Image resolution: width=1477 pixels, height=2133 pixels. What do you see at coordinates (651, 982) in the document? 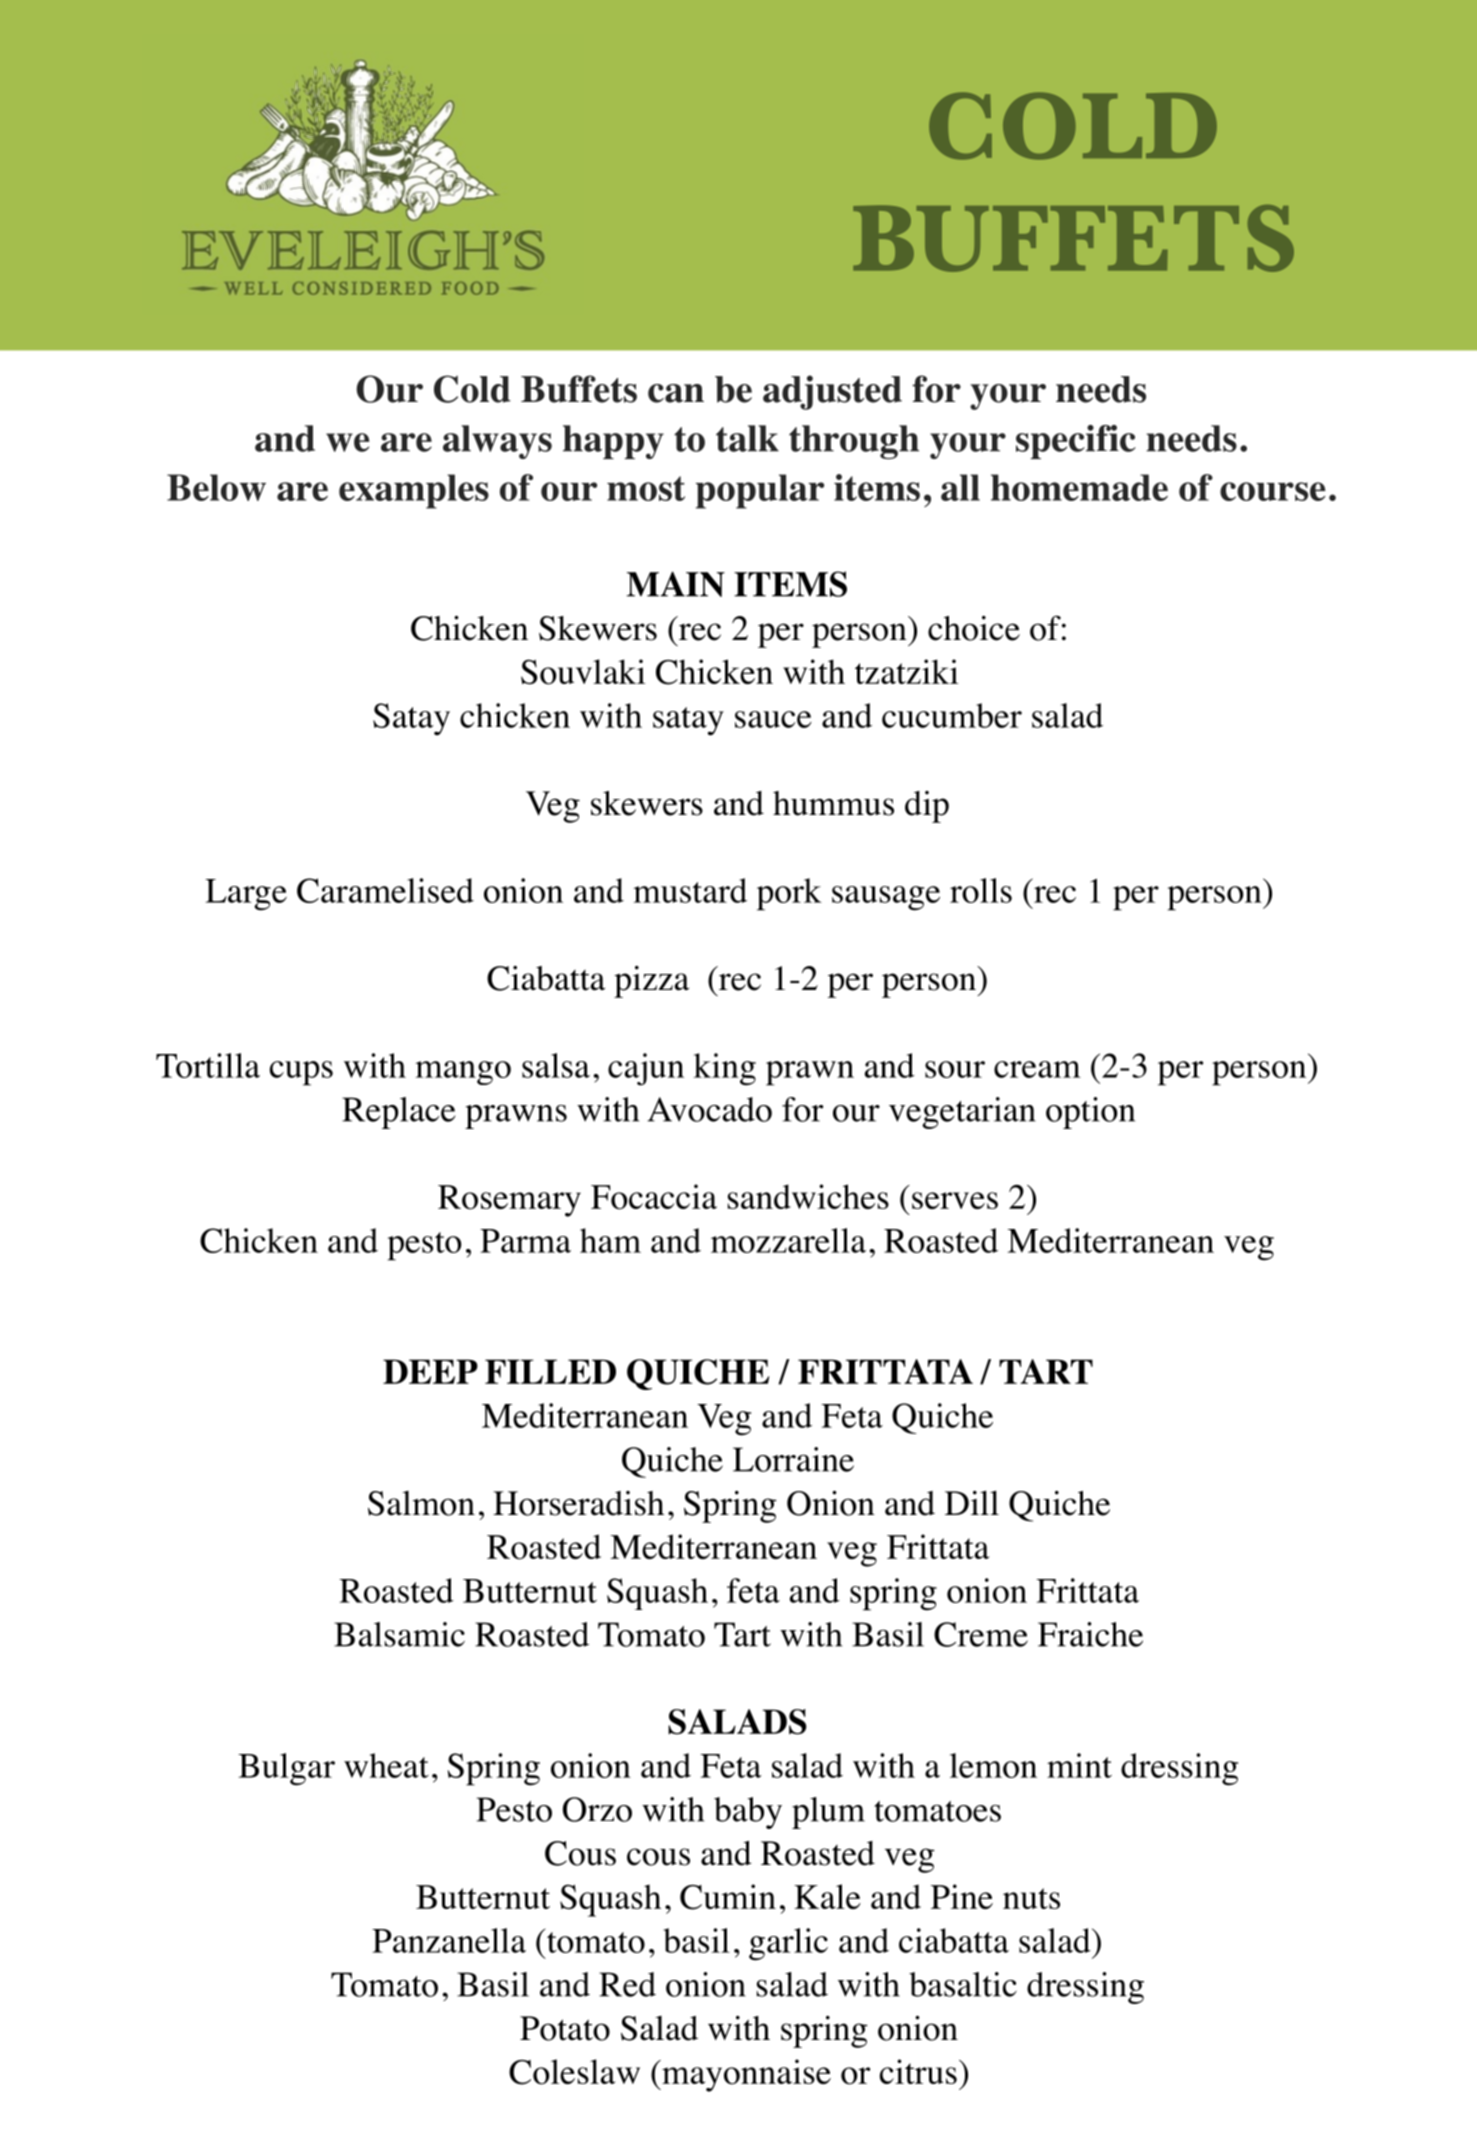
I see `pizza` at bounding box center [651, 982].
